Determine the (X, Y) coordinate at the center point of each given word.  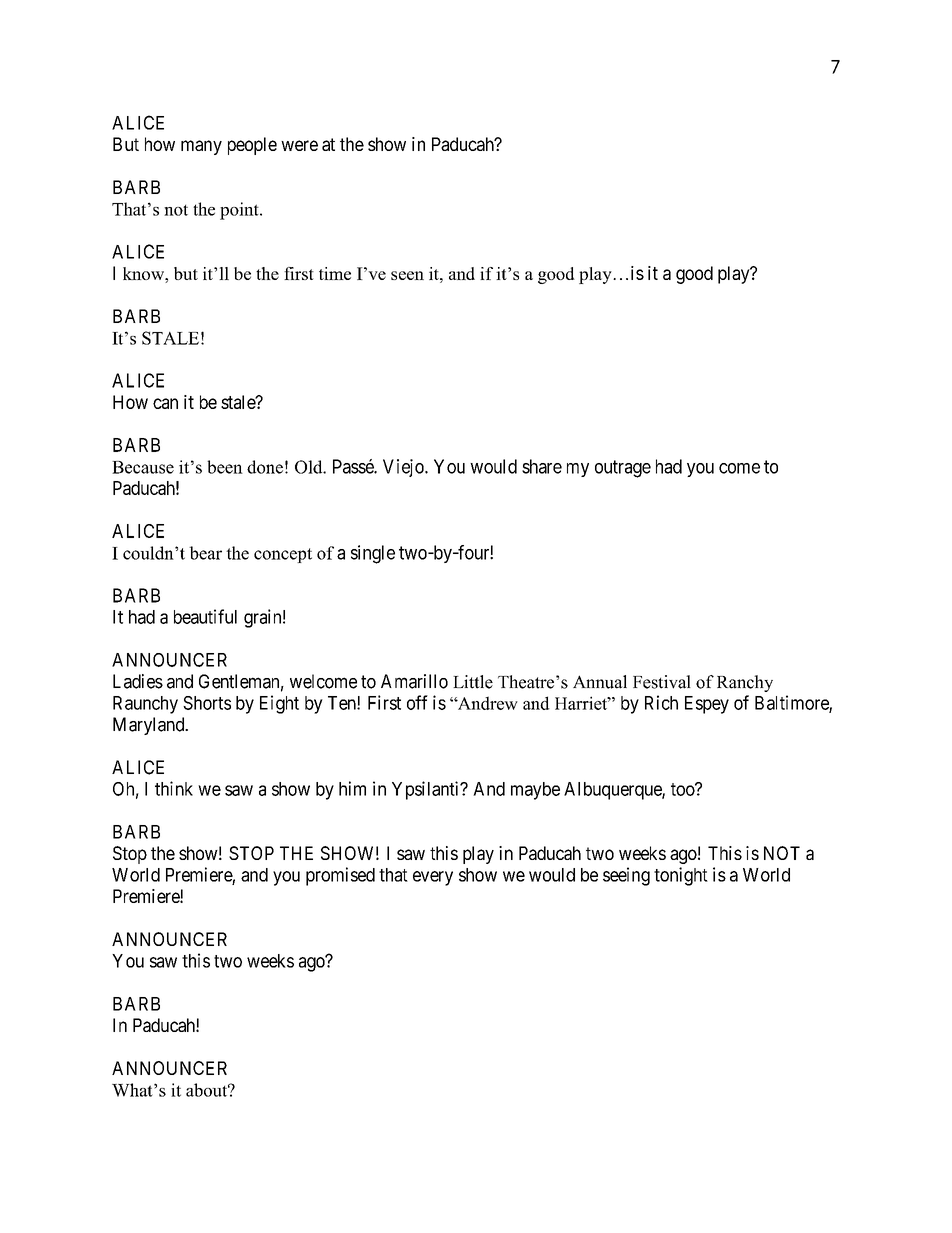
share (542, 466)
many (201, 147)
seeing (626, 876)
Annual (600, 682)
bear (205, 553)
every (433, 878)
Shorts (207, 703)
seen (407, 275)
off (417, 702)
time (335, 273)
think (174, 788)
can (165, 403)
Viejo (404, 468)
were (299, 145)
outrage (623, 469)
